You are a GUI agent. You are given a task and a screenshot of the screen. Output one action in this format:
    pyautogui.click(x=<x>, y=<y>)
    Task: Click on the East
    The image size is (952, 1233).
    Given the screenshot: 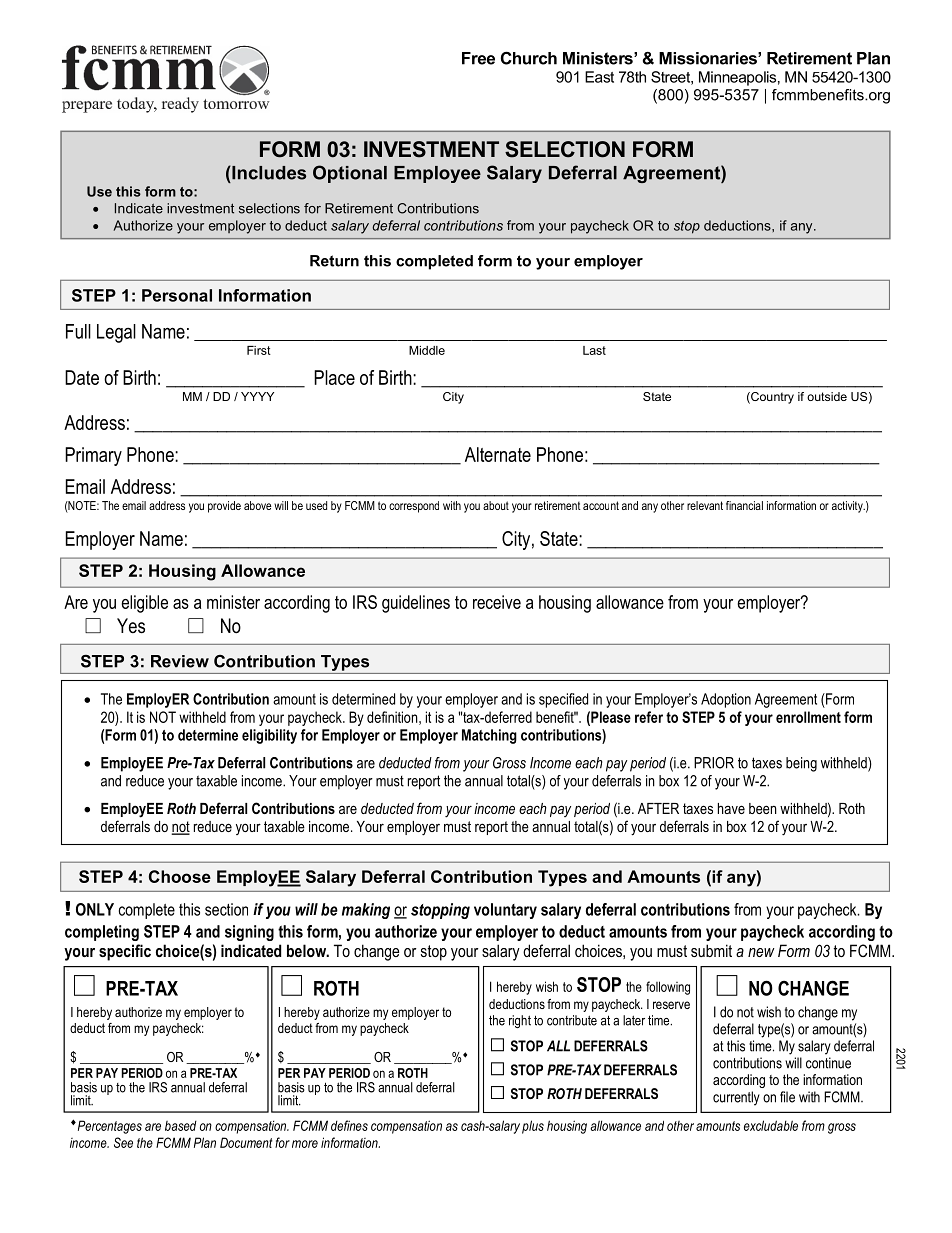 What is the action you would take?
    pyautogui.click(x=599, y=77)
